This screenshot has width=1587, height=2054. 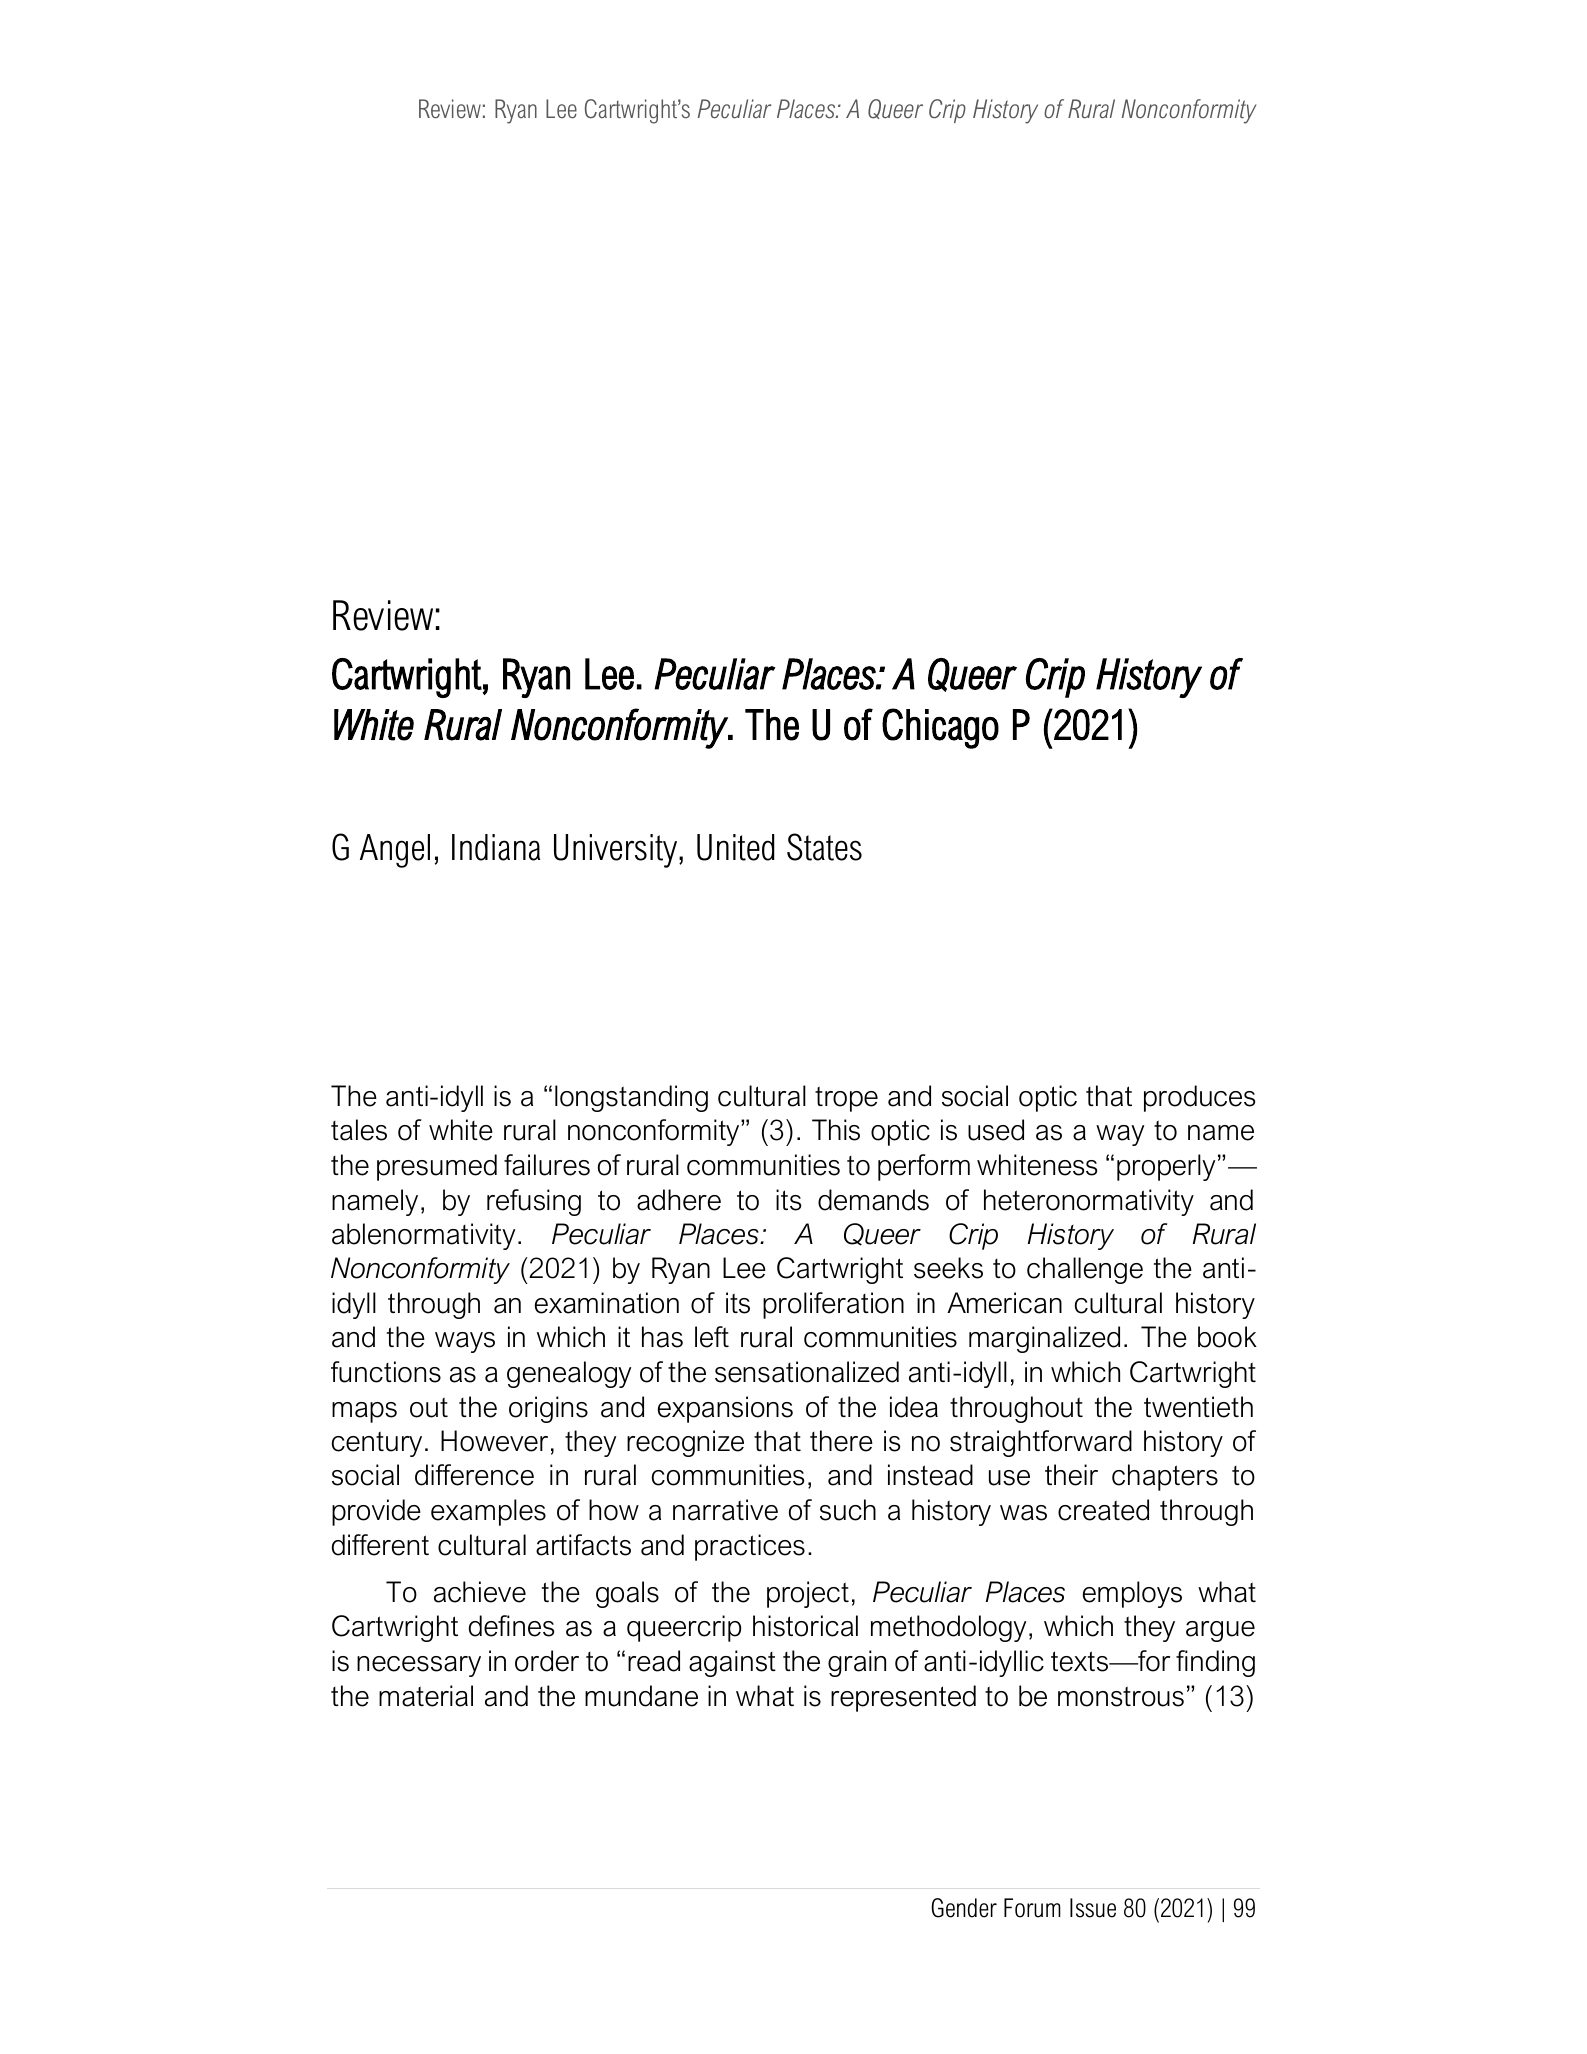 I want to click on Chicago, so click(x=940, y=728).
